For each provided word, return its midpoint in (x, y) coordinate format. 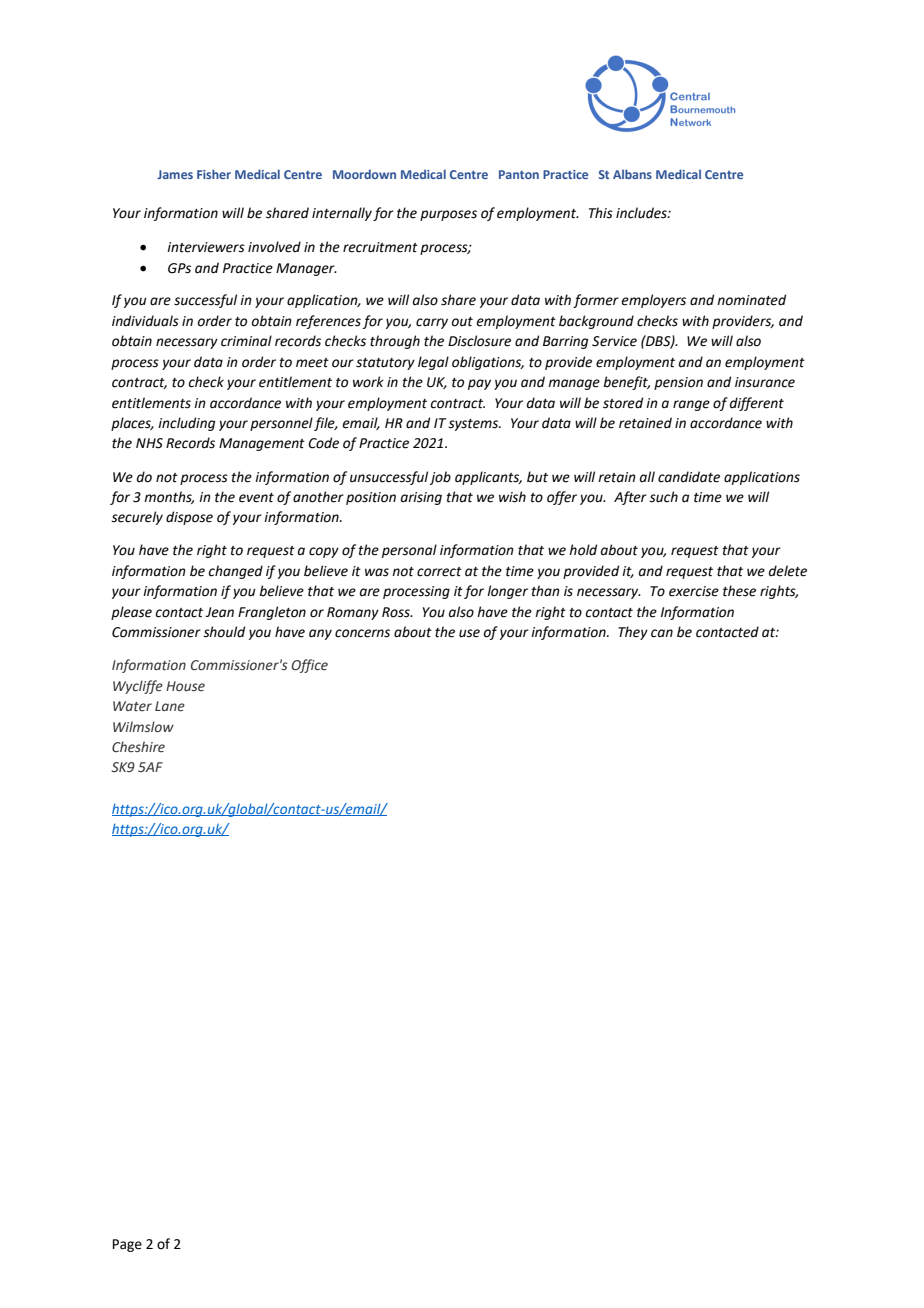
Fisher (214, 174)
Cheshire (138, 746)
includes (642, 213)
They (633, 633)
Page (127, 1245)
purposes (448, 215)
